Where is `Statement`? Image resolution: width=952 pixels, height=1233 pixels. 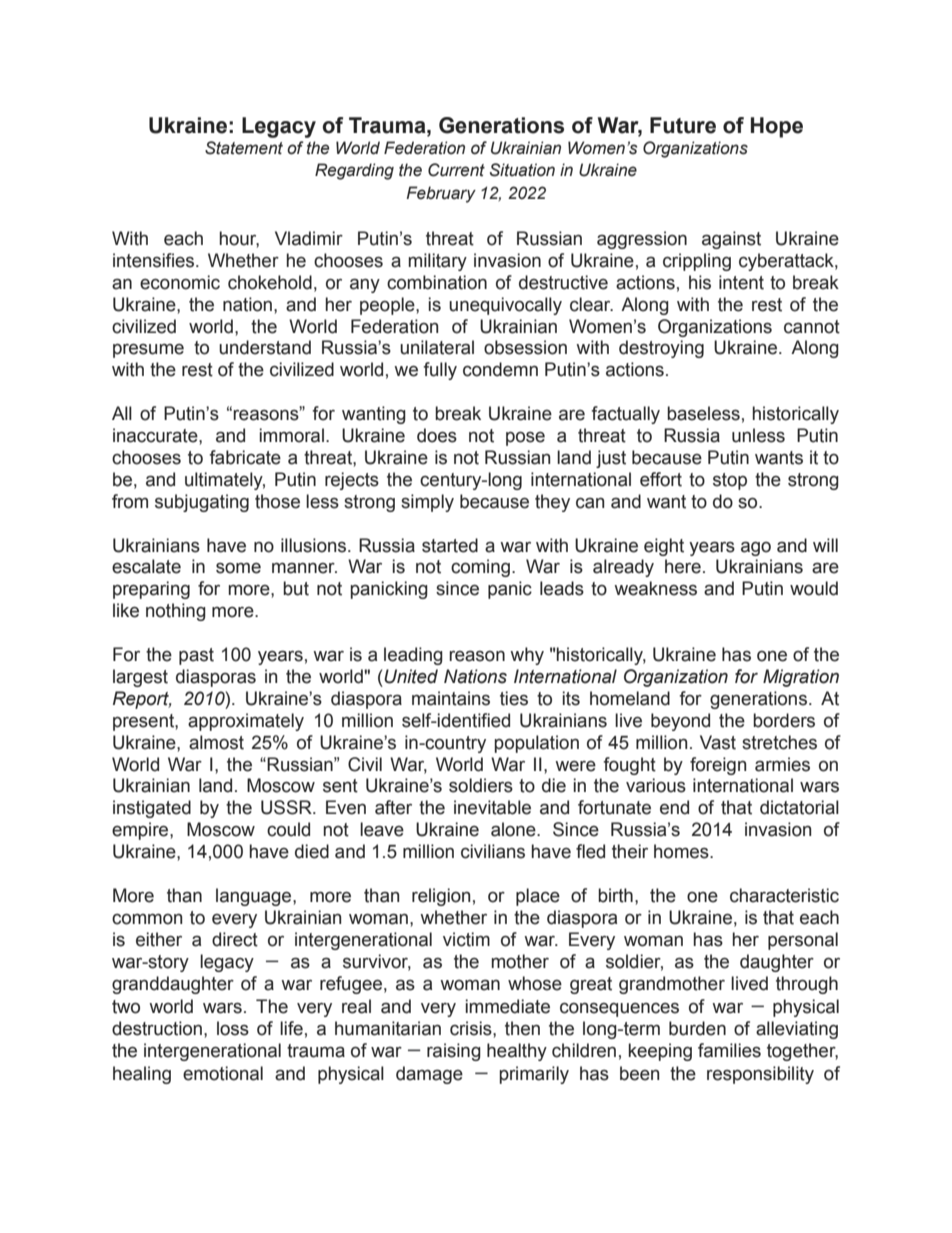
Statement is located at coordinates (244, 148).
